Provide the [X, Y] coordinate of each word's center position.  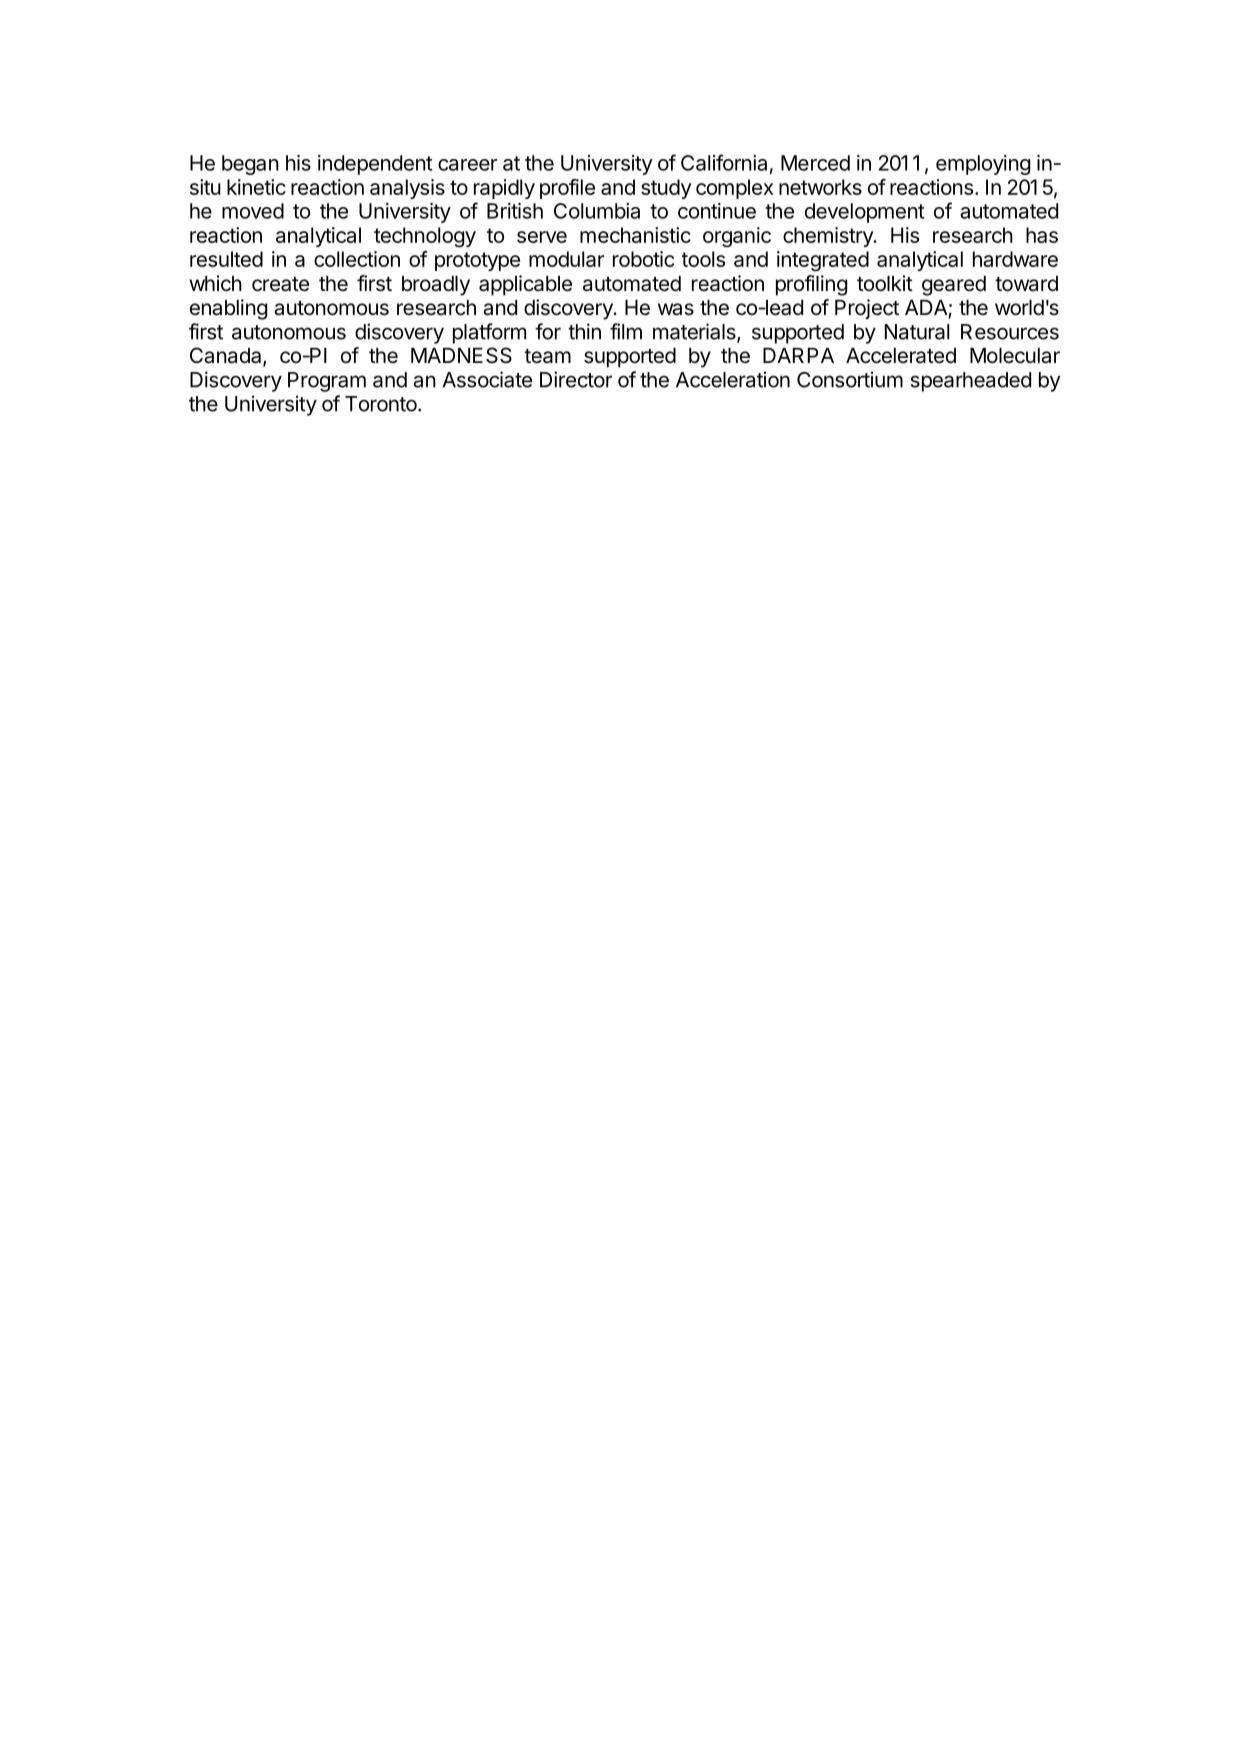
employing [983, 165]
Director [576, 379]
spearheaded [971, 382]
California [724, 162]
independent [375, 165]
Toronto [382, 404]
